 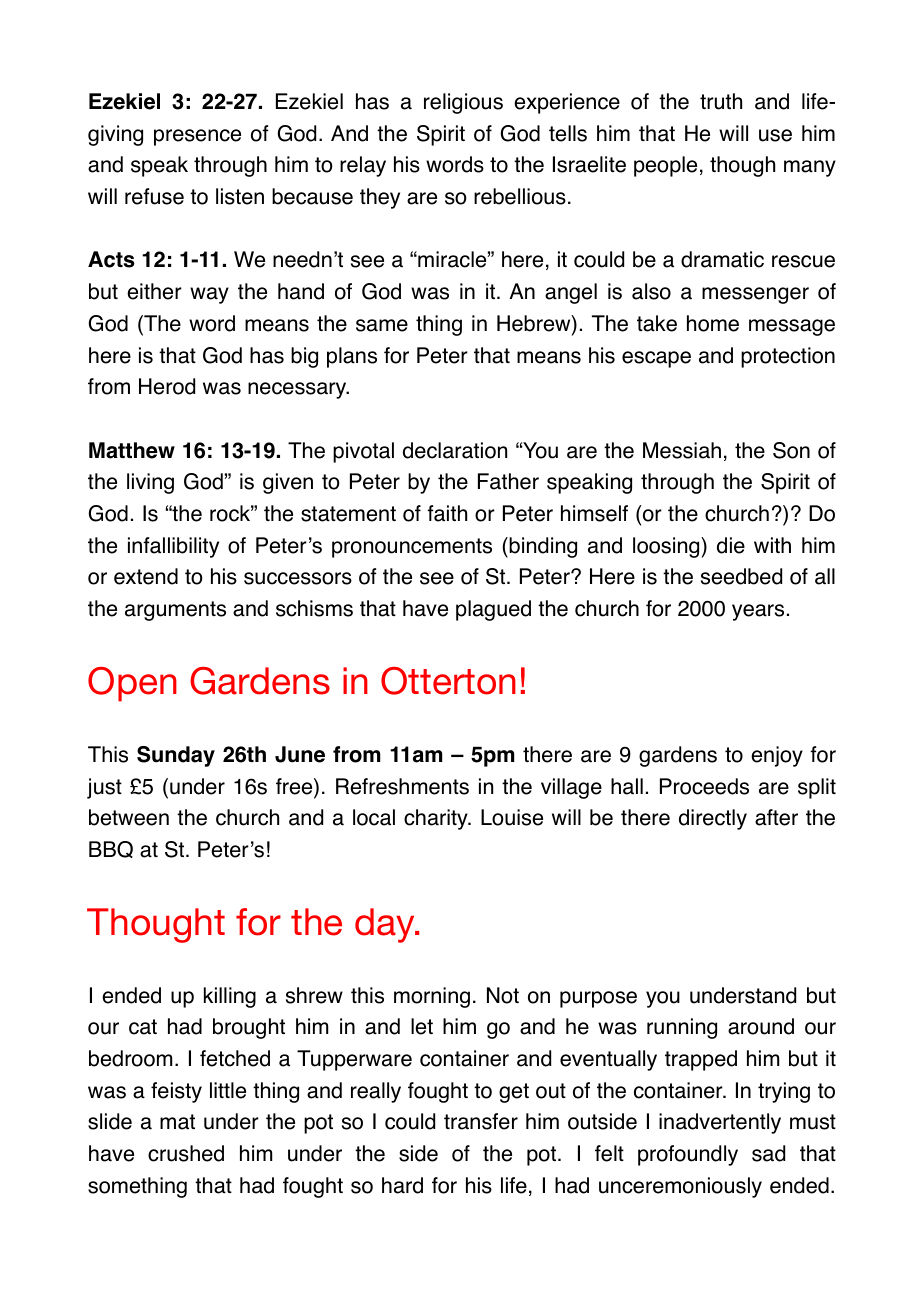 I want to click on transfer, so click(x=481, y=1121).
